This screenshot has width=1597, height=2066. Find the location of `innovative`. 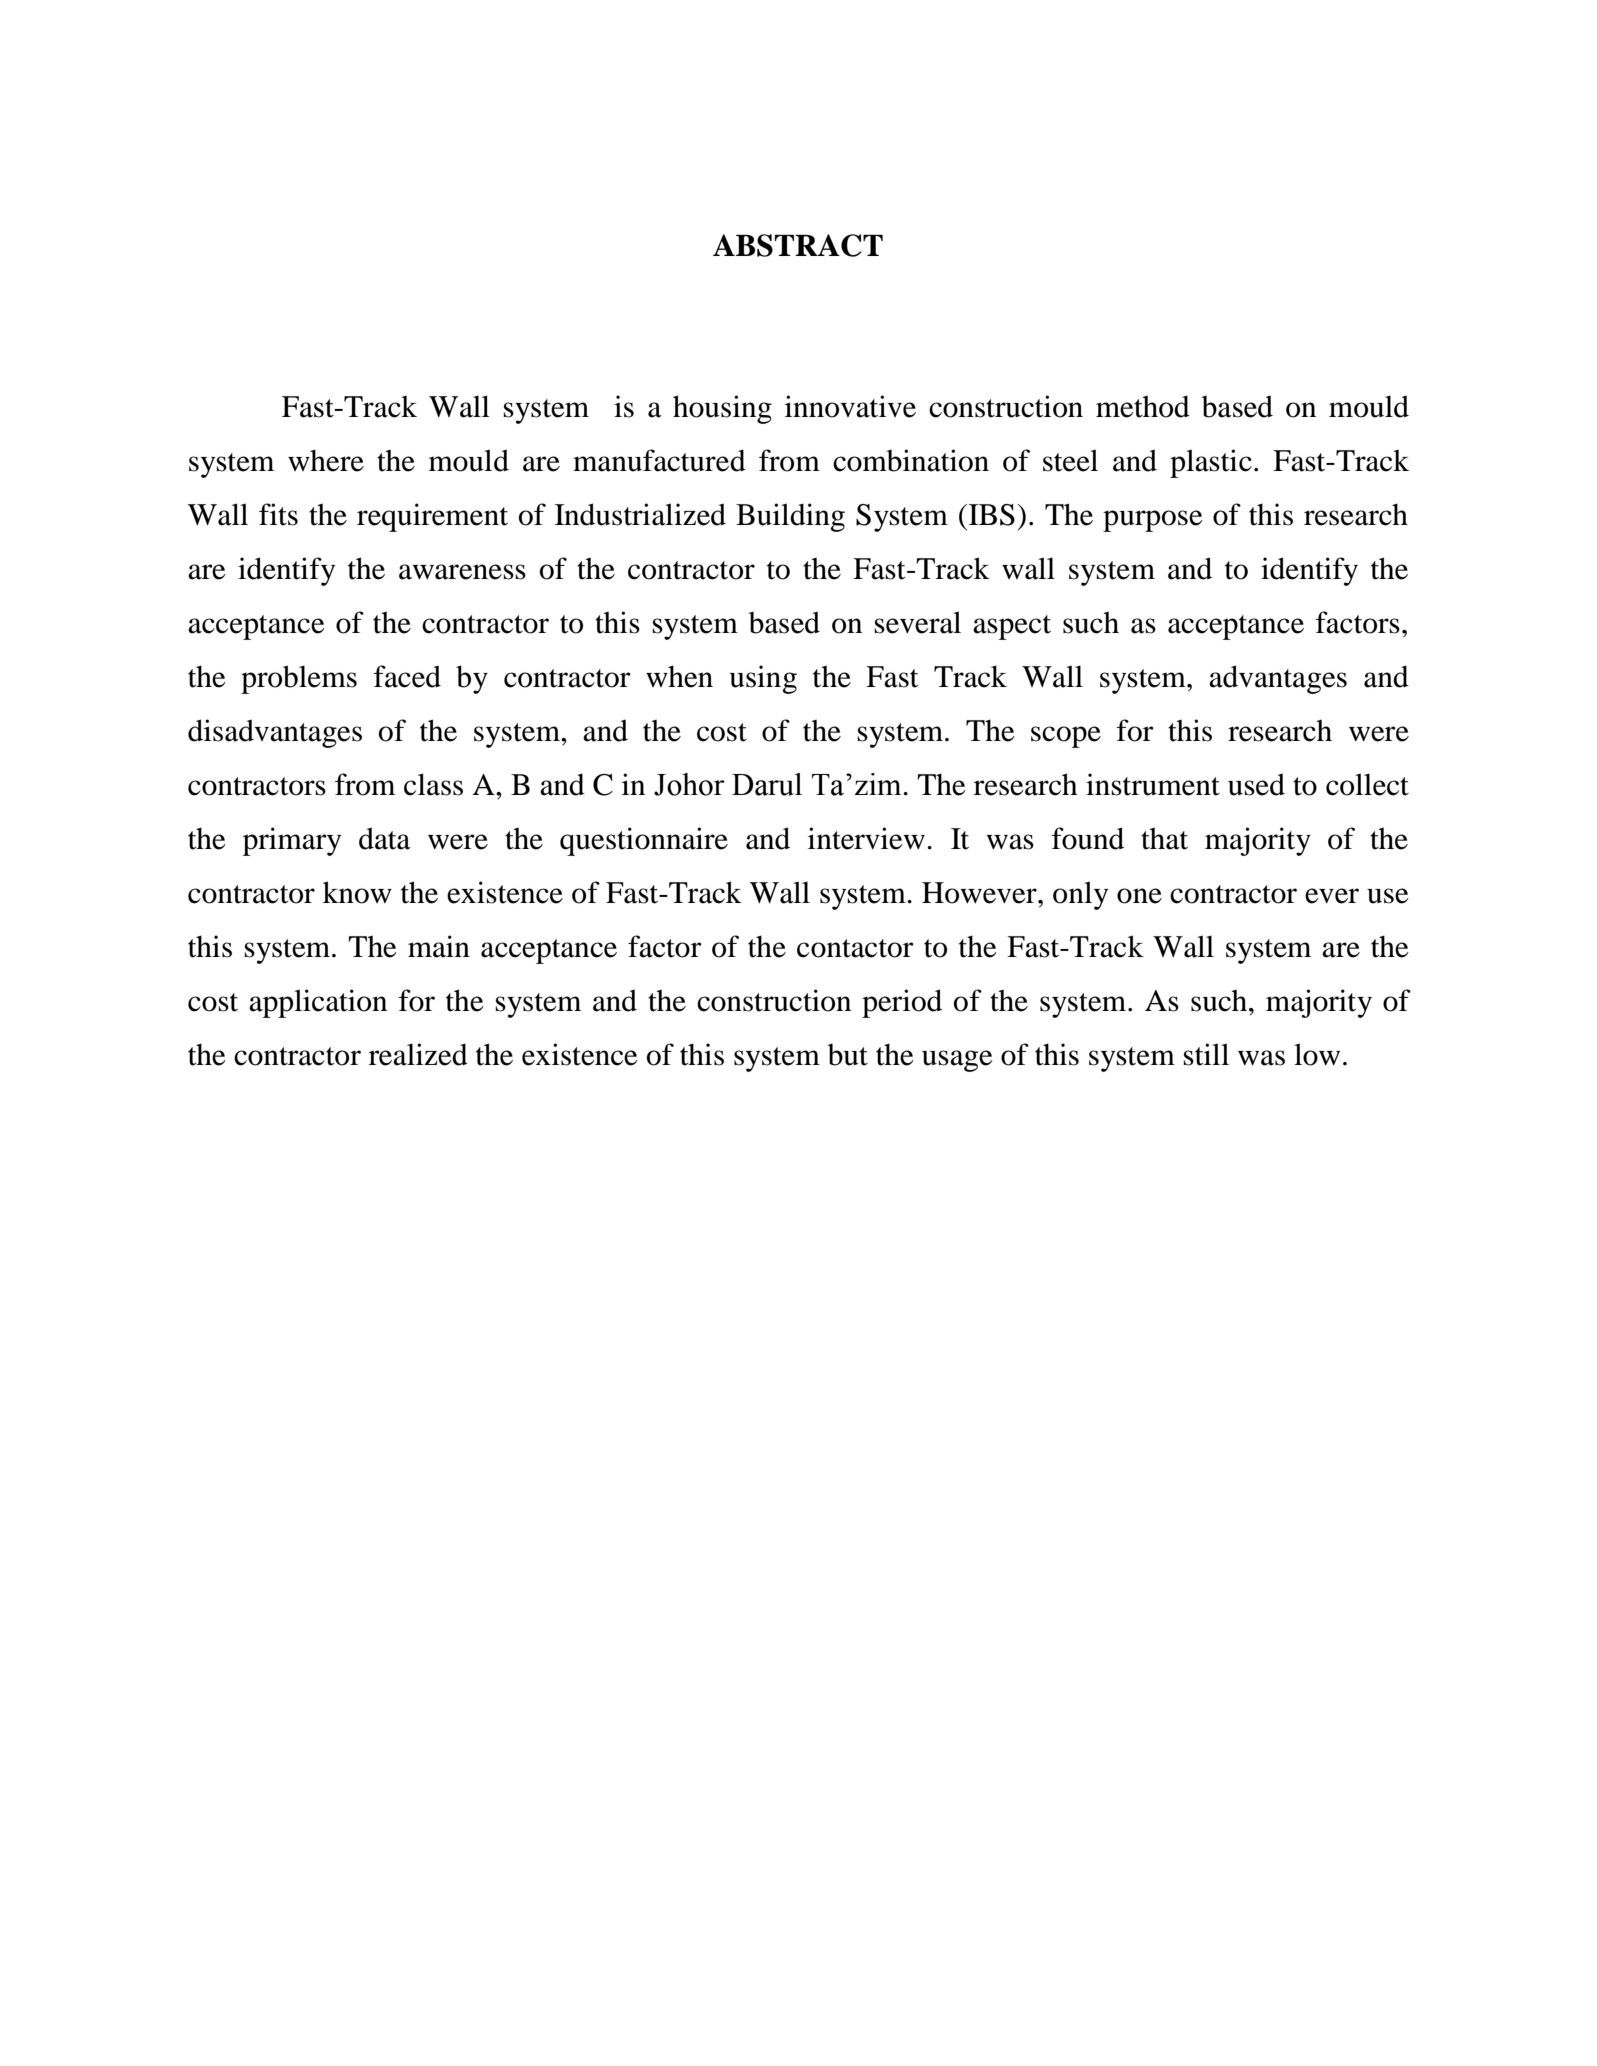

innovative is located at coordinates (850, 406).
